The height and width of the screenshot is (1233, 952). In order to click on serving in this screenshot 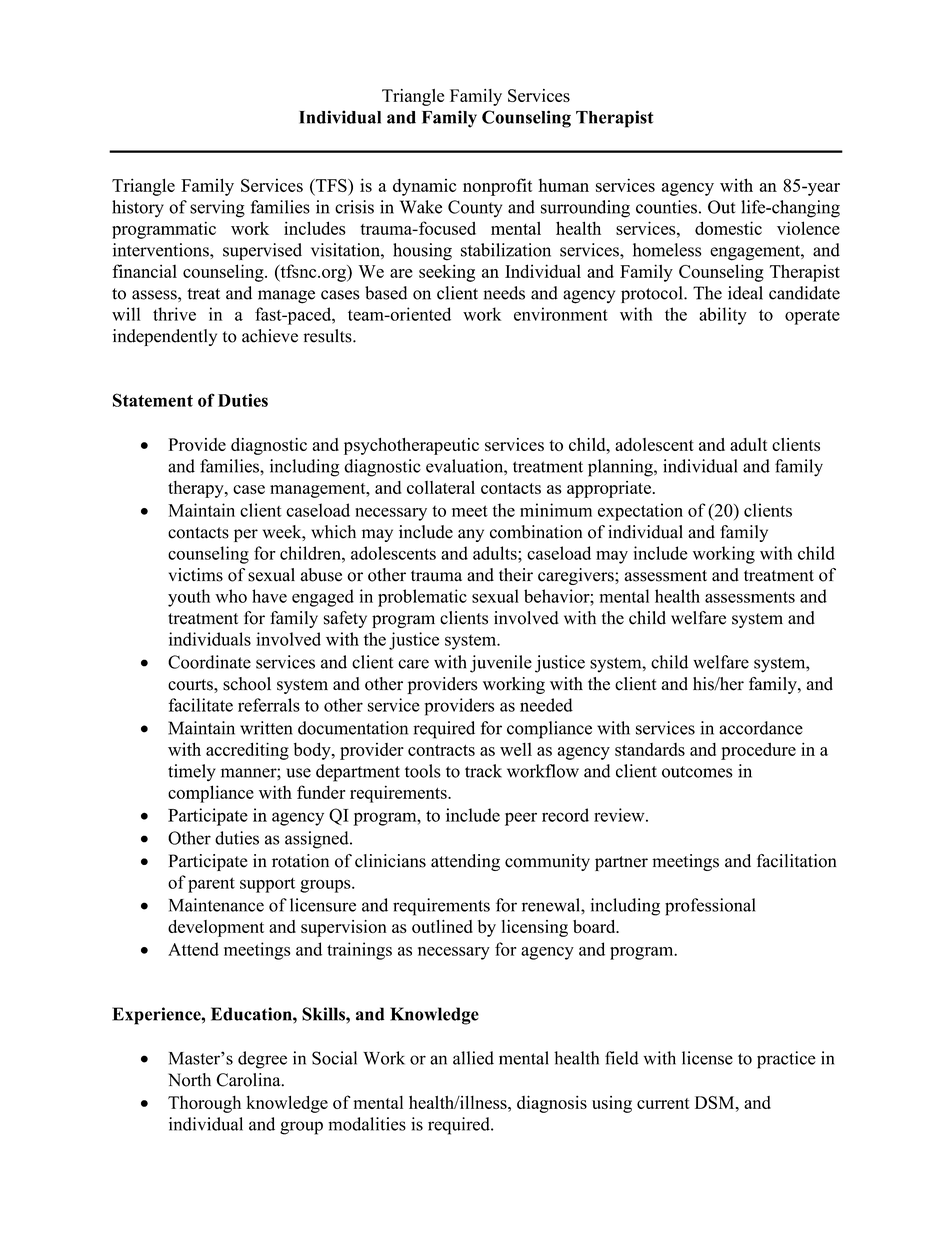, I will do `click(217, 209)`.
